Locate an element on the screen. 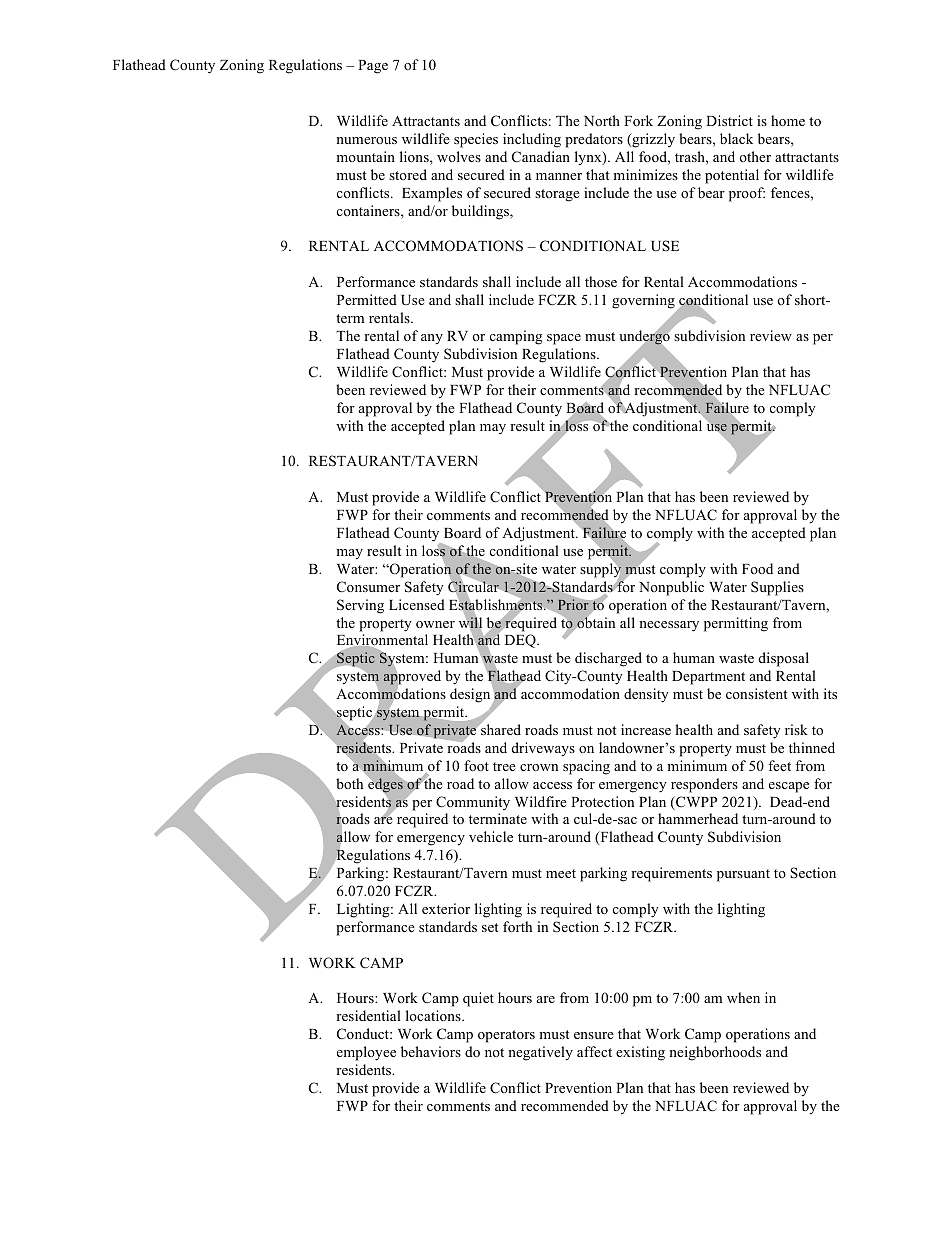  when is located at coordinates (743, 997).
